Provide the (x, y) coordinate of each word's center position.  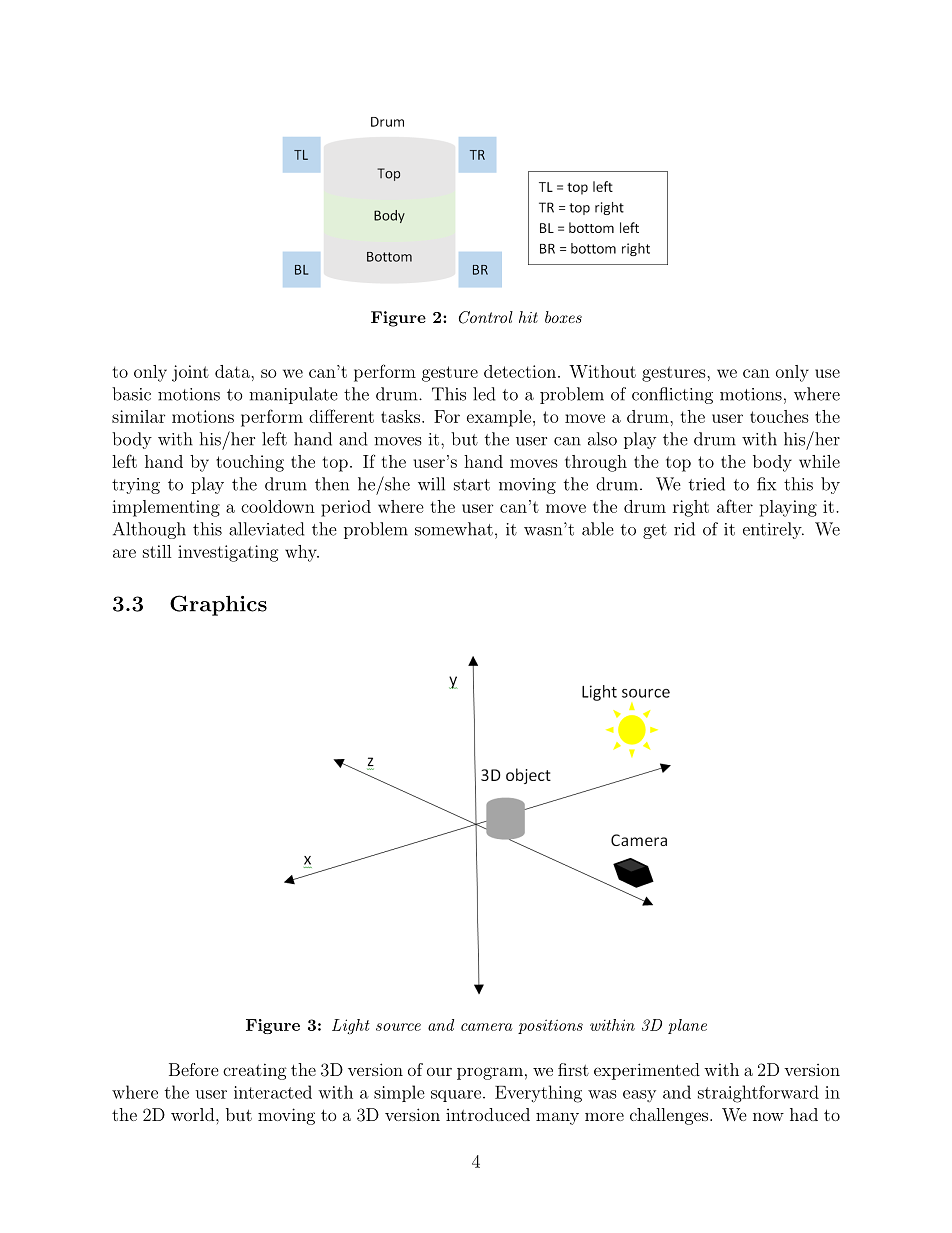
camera (487, 1027)
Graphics (218, 605)
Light (351, 1027)
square (456, 1096)
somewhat (454, 529)
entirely (773, 530)
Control (486, 317)
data (233, 371)
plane (687, 1026)
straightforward (758, 1094)
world (194, 1114)
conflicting (672, 395)
